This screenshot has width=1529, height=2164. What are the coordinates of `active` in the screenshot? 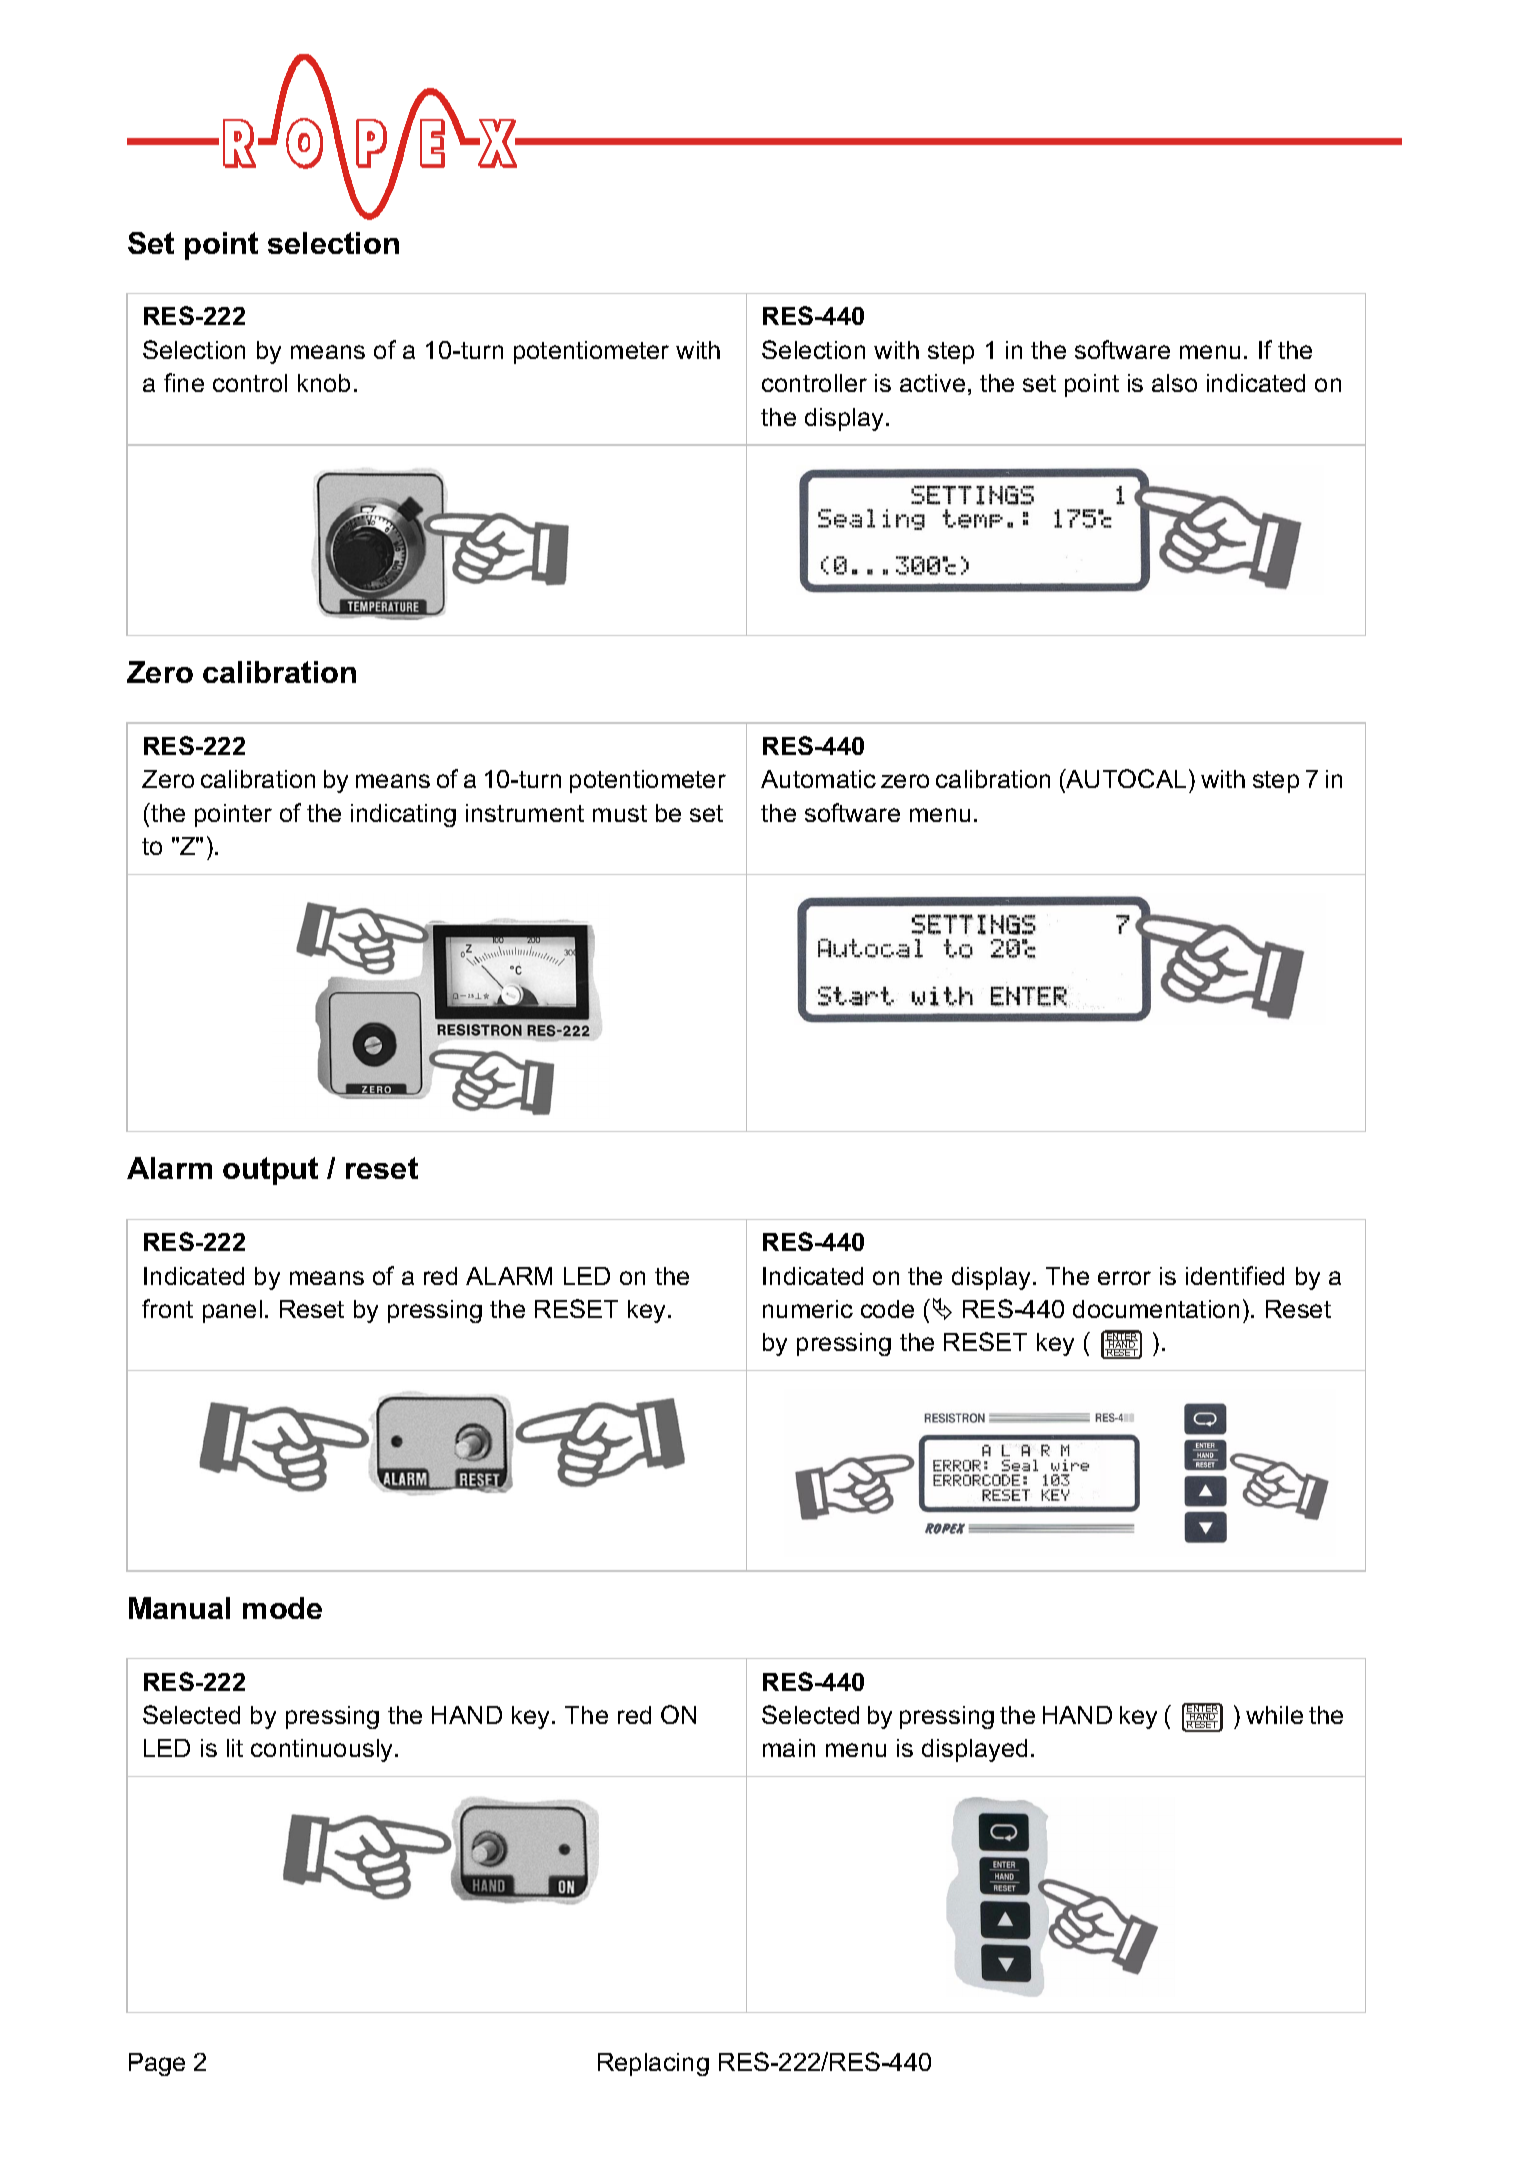 It's located at (932, 383).
